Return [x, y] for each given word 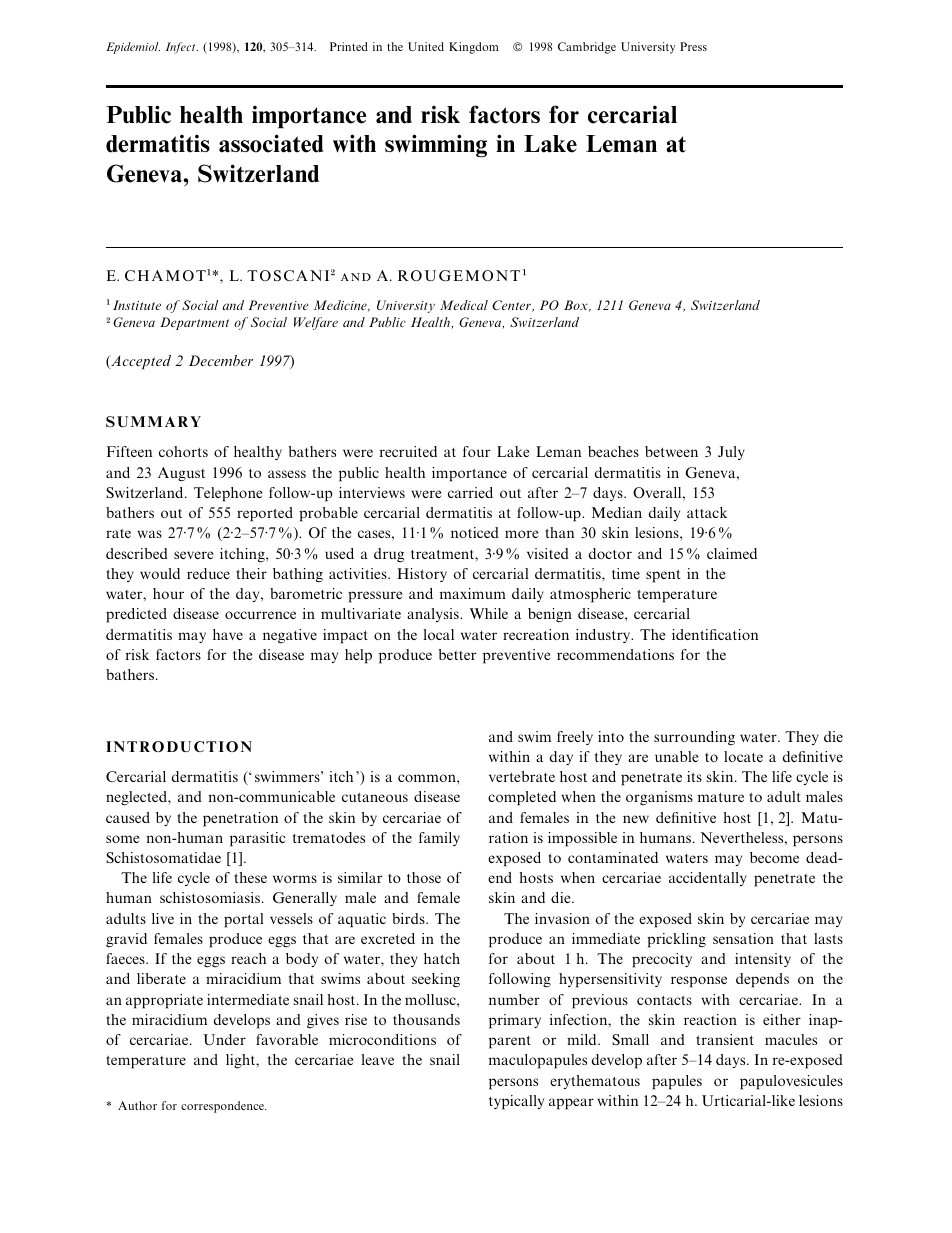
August [181, 474]
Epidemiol [133, 48]
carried [470, 492]
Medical [464, 305]
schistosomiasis [211, 897]
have [228, 634]
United [426, 46]
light [242, 1061]
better [457, 654]
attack [707, 512]
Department [194, 323]
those [424, 877]
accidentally [708, 879]
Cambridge [587, 48]
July [731, 453]
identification [715, 634]
